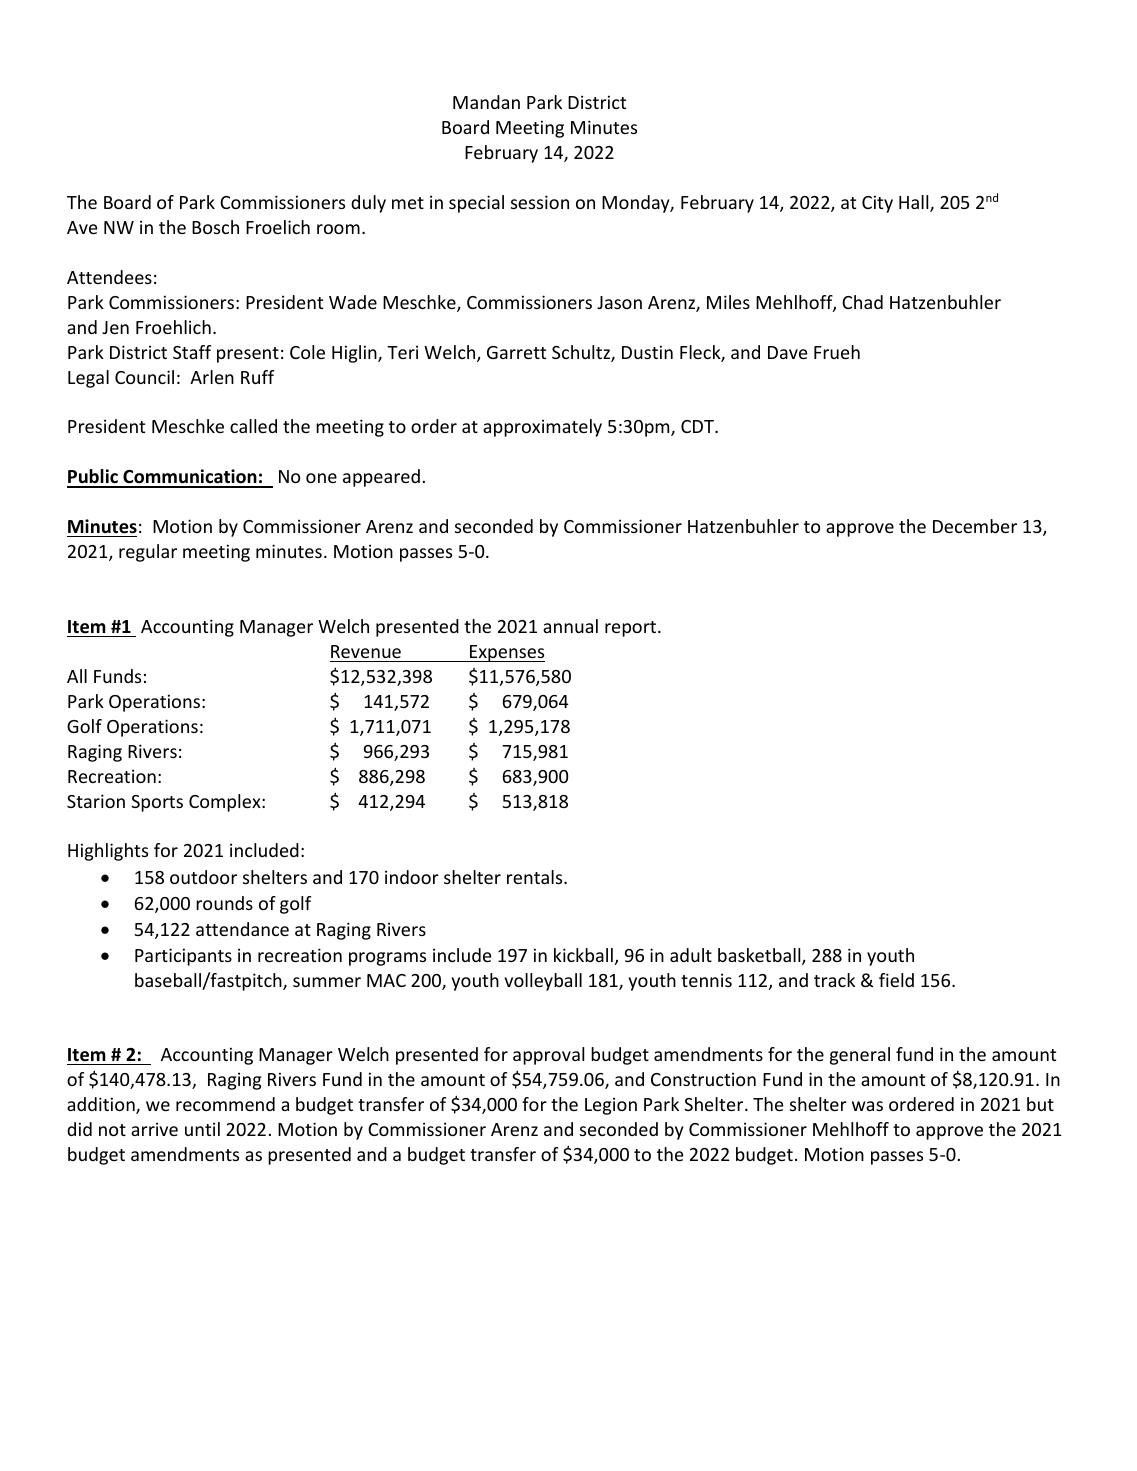 The height and width of the image is (1471, 1137). Describe the element at coordinates (915, 203) in the image. I see `Hall` at that location.
